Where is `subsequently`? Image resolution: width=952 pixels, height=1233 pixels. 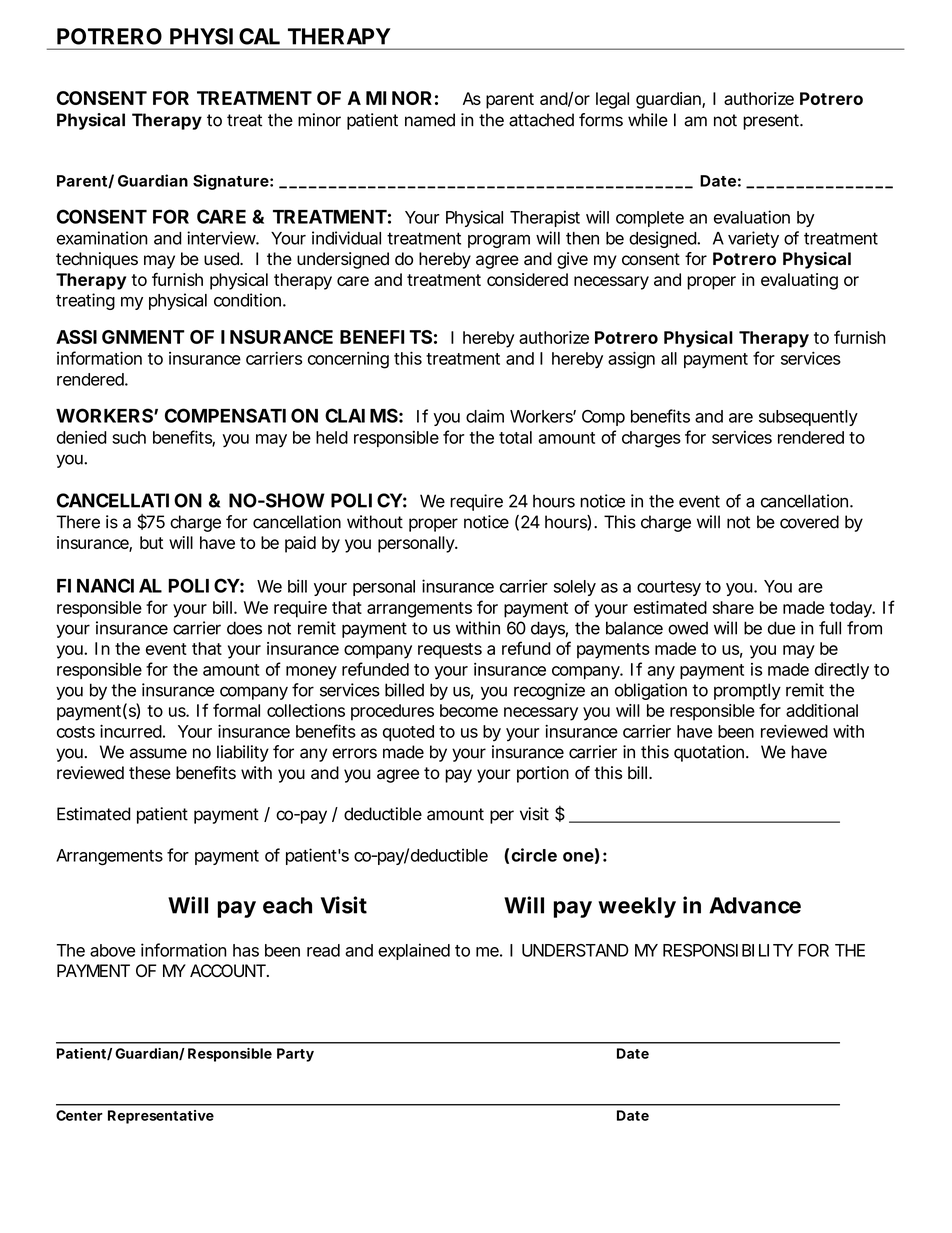
subsequently is located at coordinates (808, 418).
